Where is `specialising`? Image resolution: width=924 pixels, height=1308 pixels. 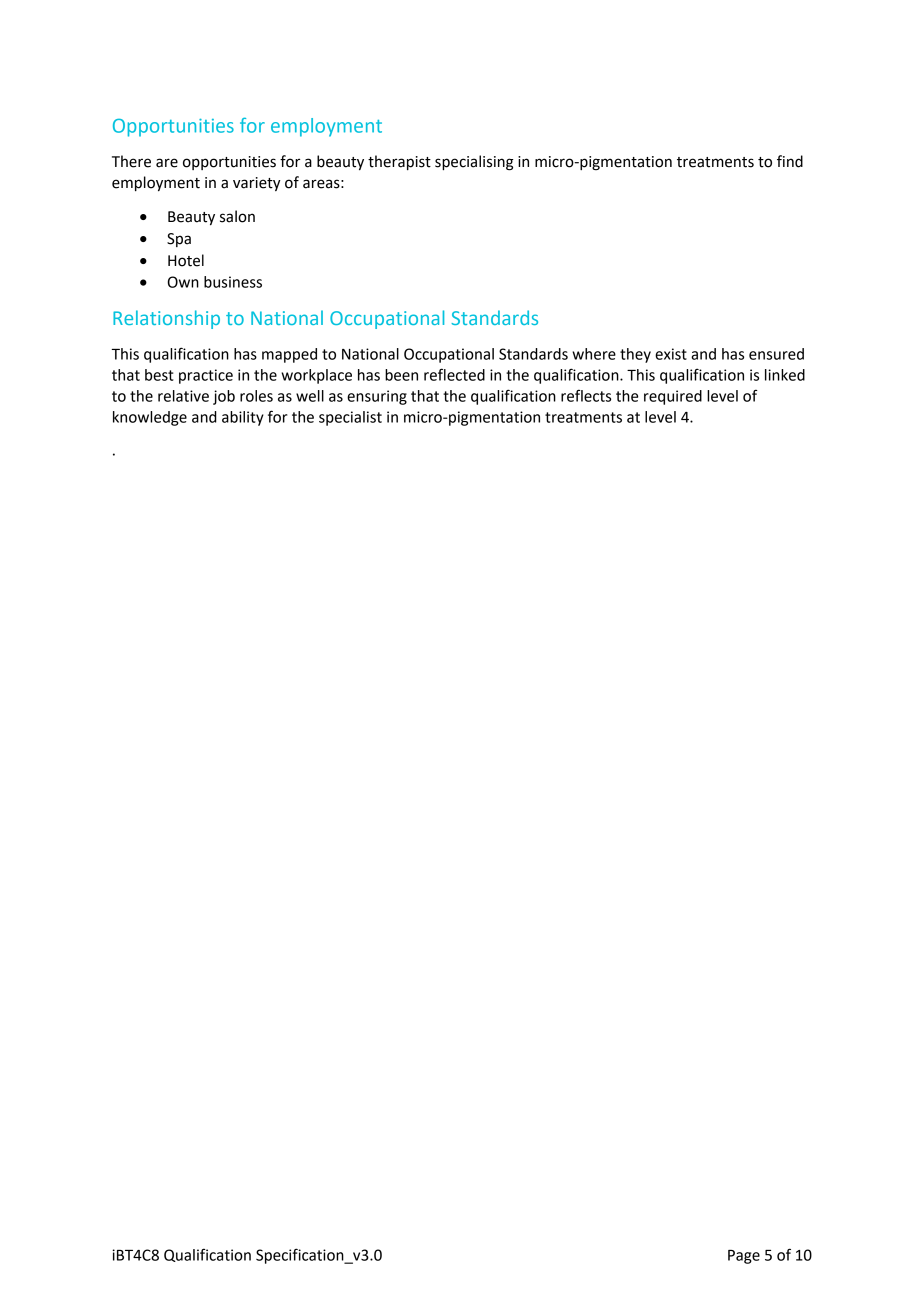 specialising is located at coordinates (474, 163).
